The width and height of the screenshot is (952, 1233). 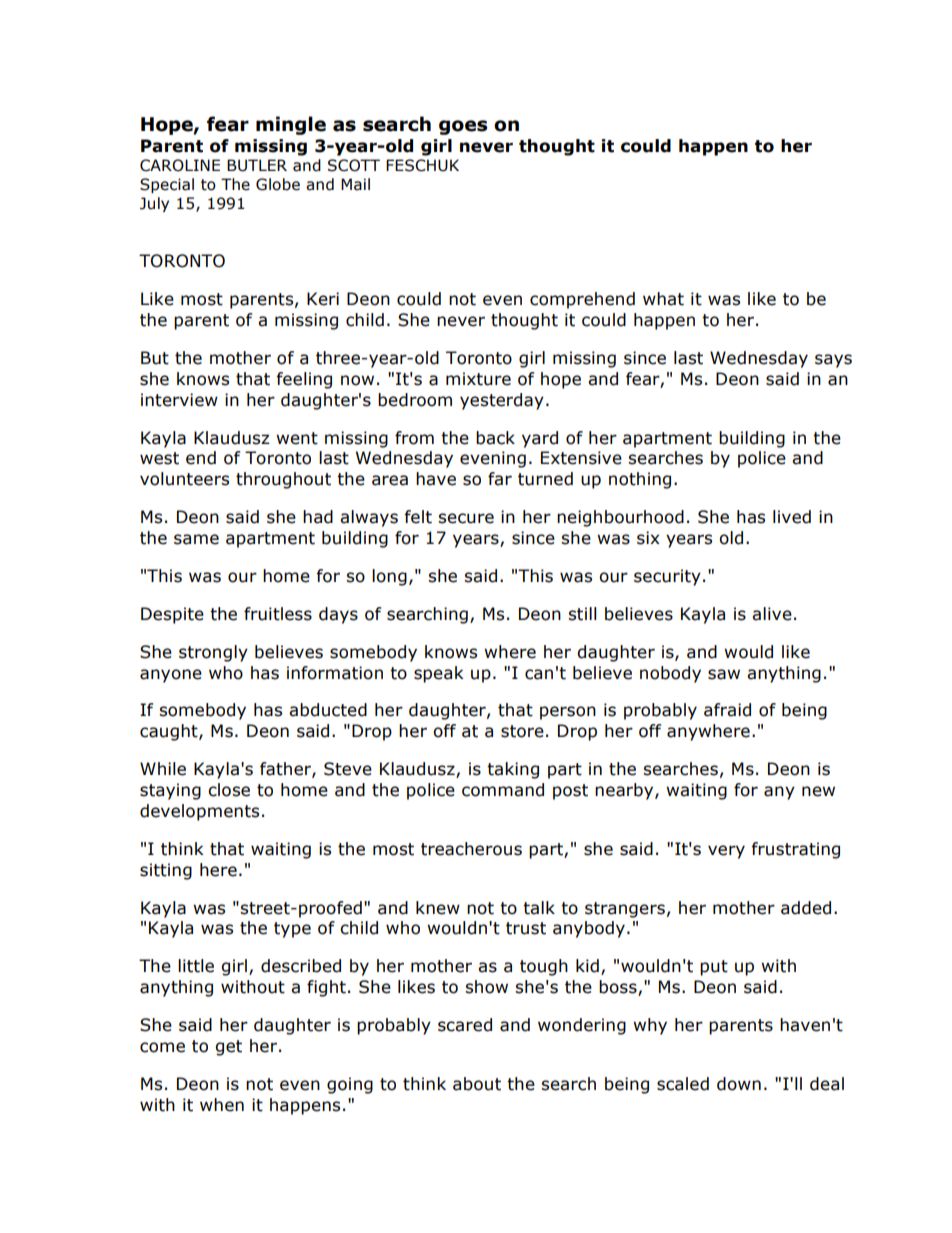 I want to click on still, so click(x=582, y=614).
